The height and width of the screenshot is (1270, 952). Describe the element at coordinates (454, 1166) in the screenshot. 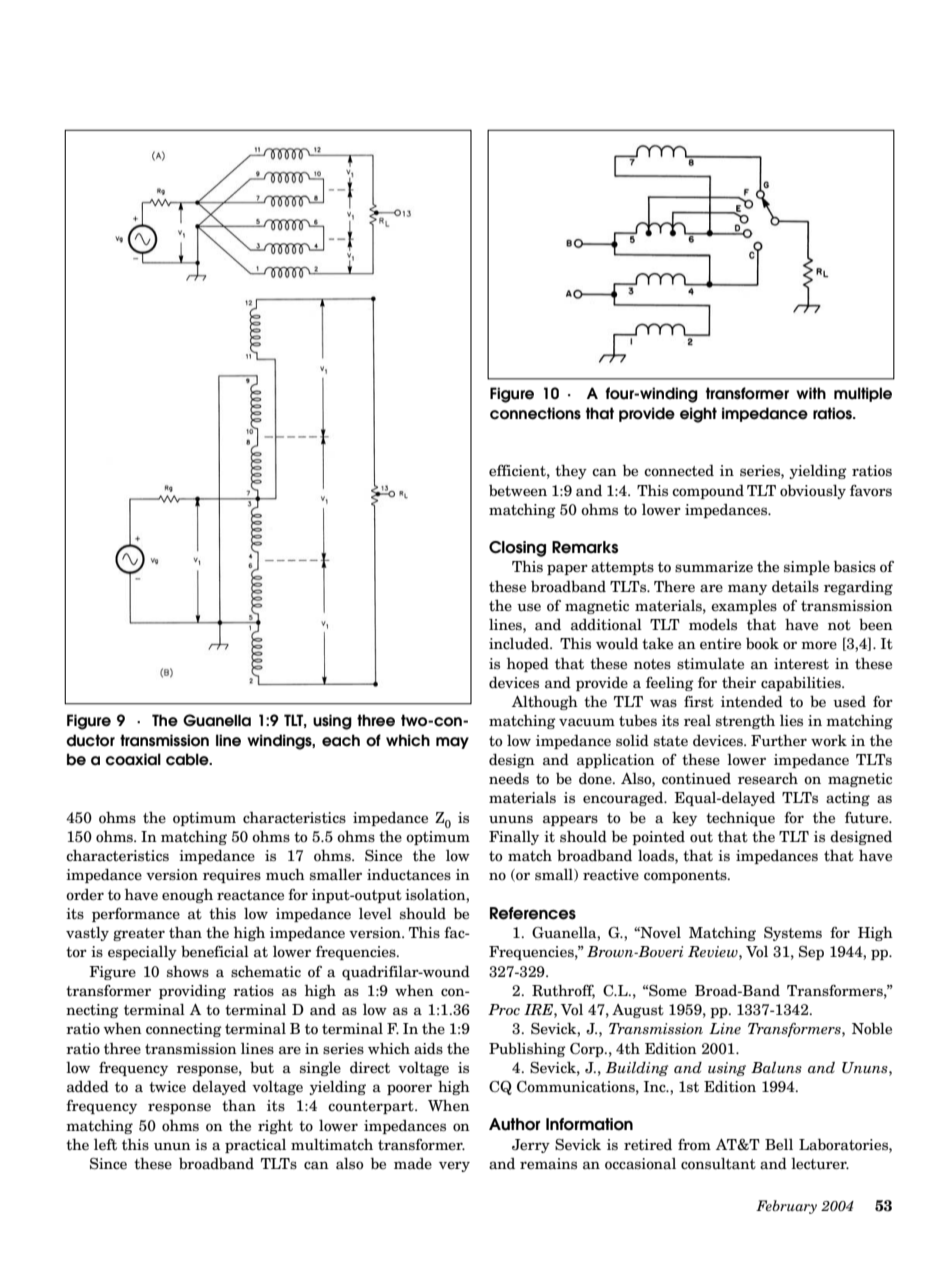

I see `very` at that location.
